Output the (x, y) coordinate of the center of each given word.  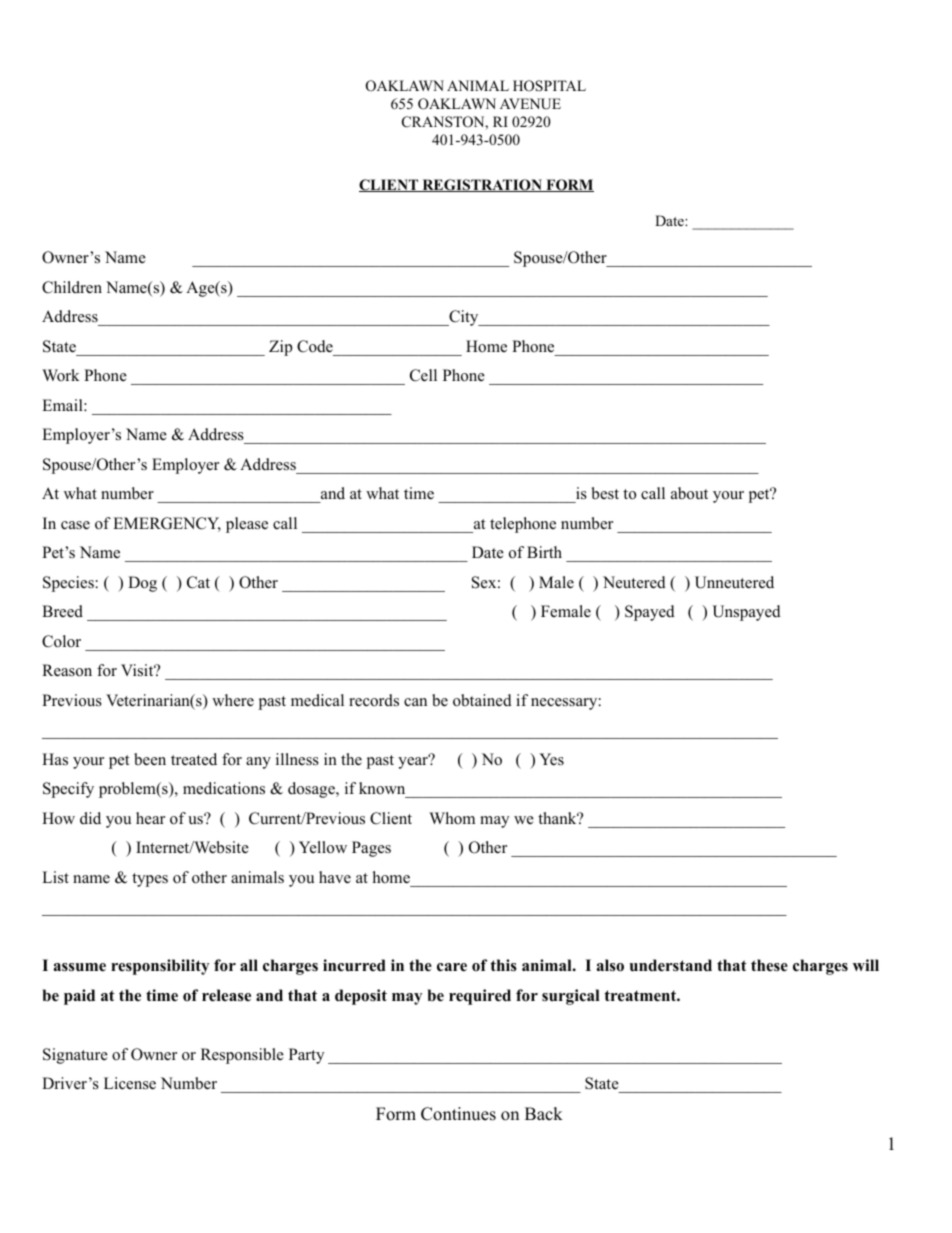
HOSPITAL (549, 86)
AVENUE (530, 104)
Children (72, 287)
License (130, 1083)
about (689, 493)
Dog (142, 584)
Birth (544, 552)
